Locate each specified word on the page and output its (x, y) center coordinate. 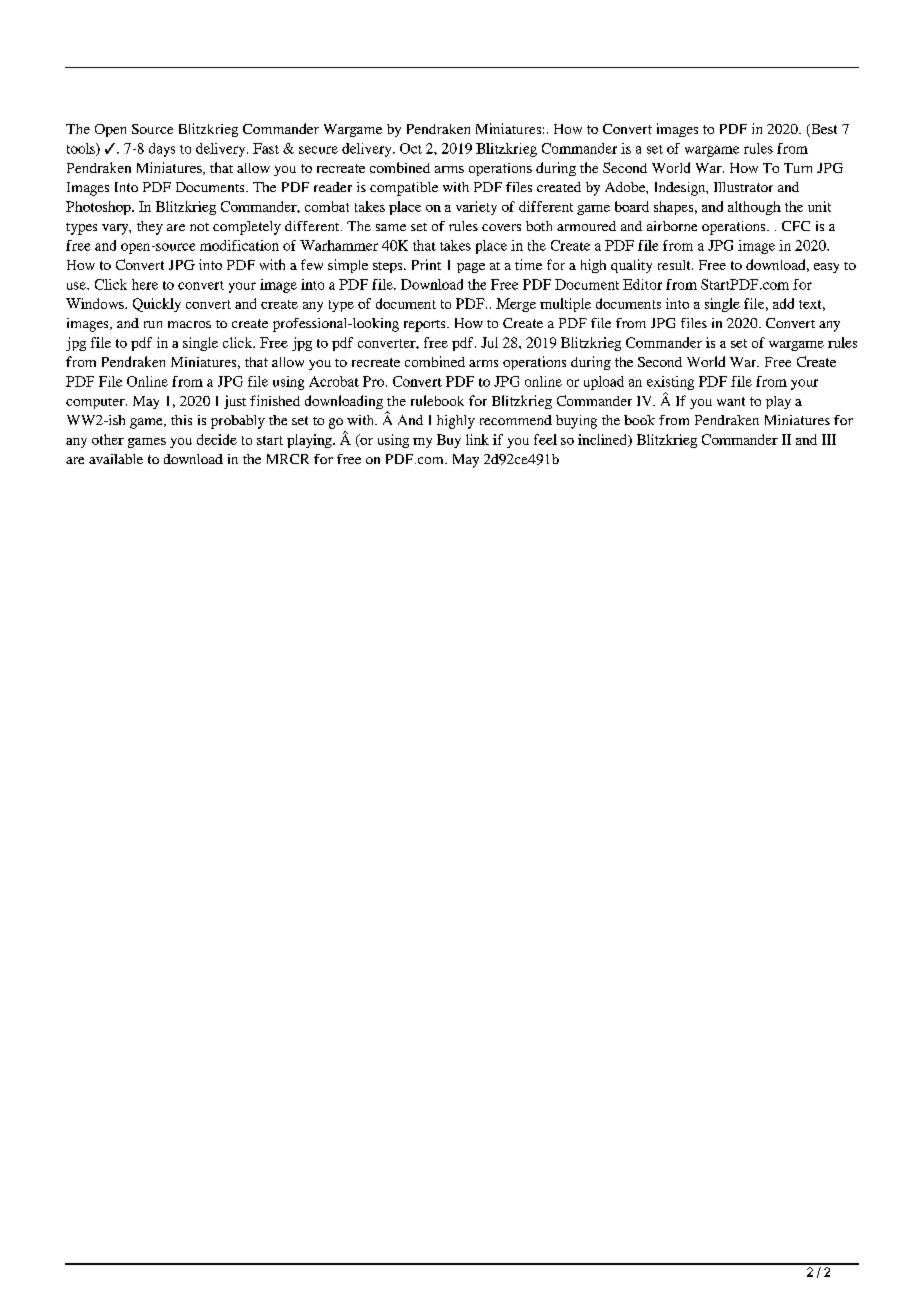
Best (823, 130)
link (477, 439)
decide (217, 439)
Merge (516, 305)
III (829, 439)
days (162, 150)
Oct (411, 148)
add (783, 303)
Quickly (157, 305)
